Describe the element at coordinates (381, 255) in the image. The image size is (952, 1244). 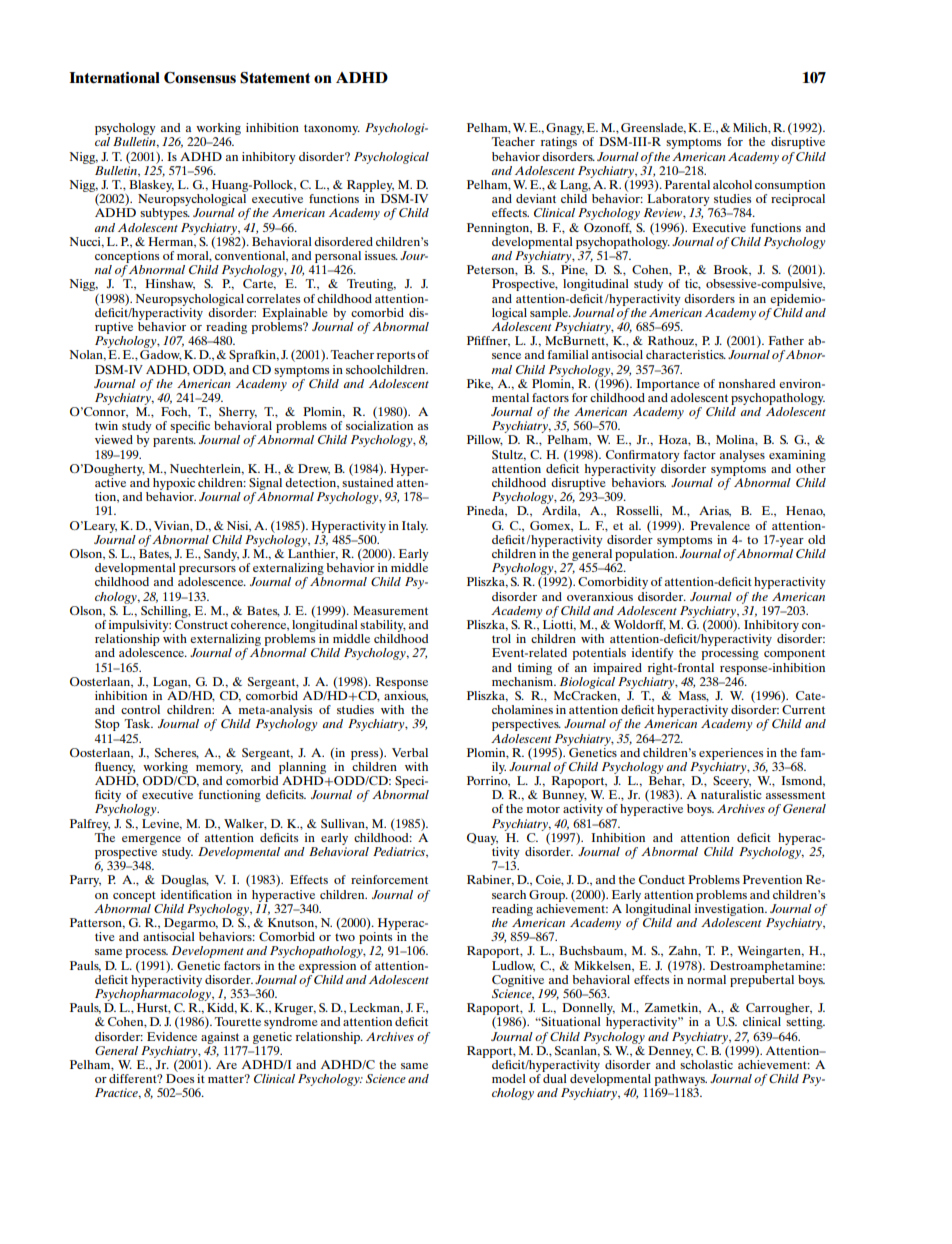
I see `issues` at that location.
